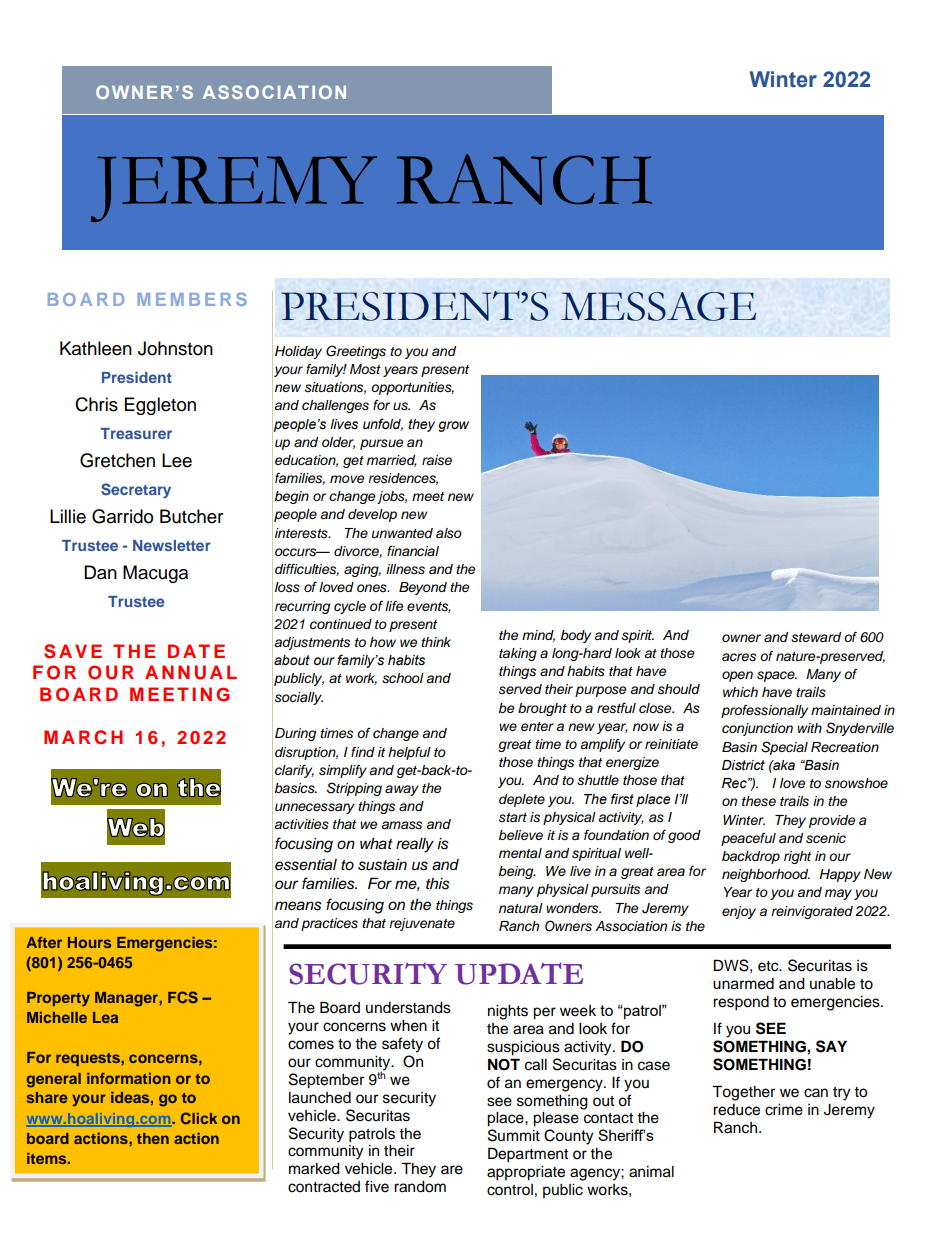 Image resolution: width=952 pixels, height=1233 pixels. What do you see at coordinates (409, 753) in the screenshot?
I see `helpful` at bounding box center [409, 753].
